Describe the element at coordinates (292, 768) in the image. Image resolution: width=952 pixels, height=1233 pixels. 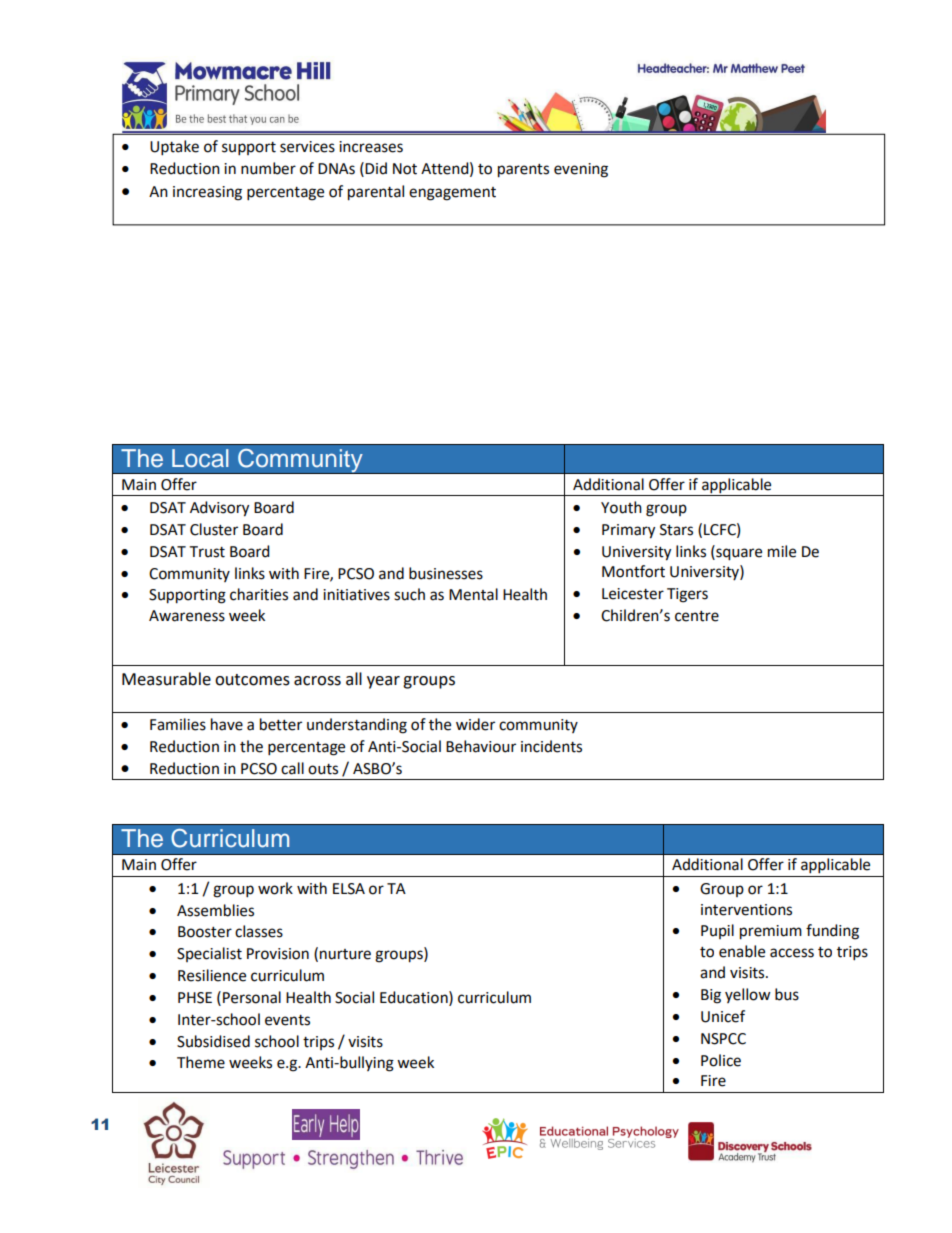
I see `call` at that location.
